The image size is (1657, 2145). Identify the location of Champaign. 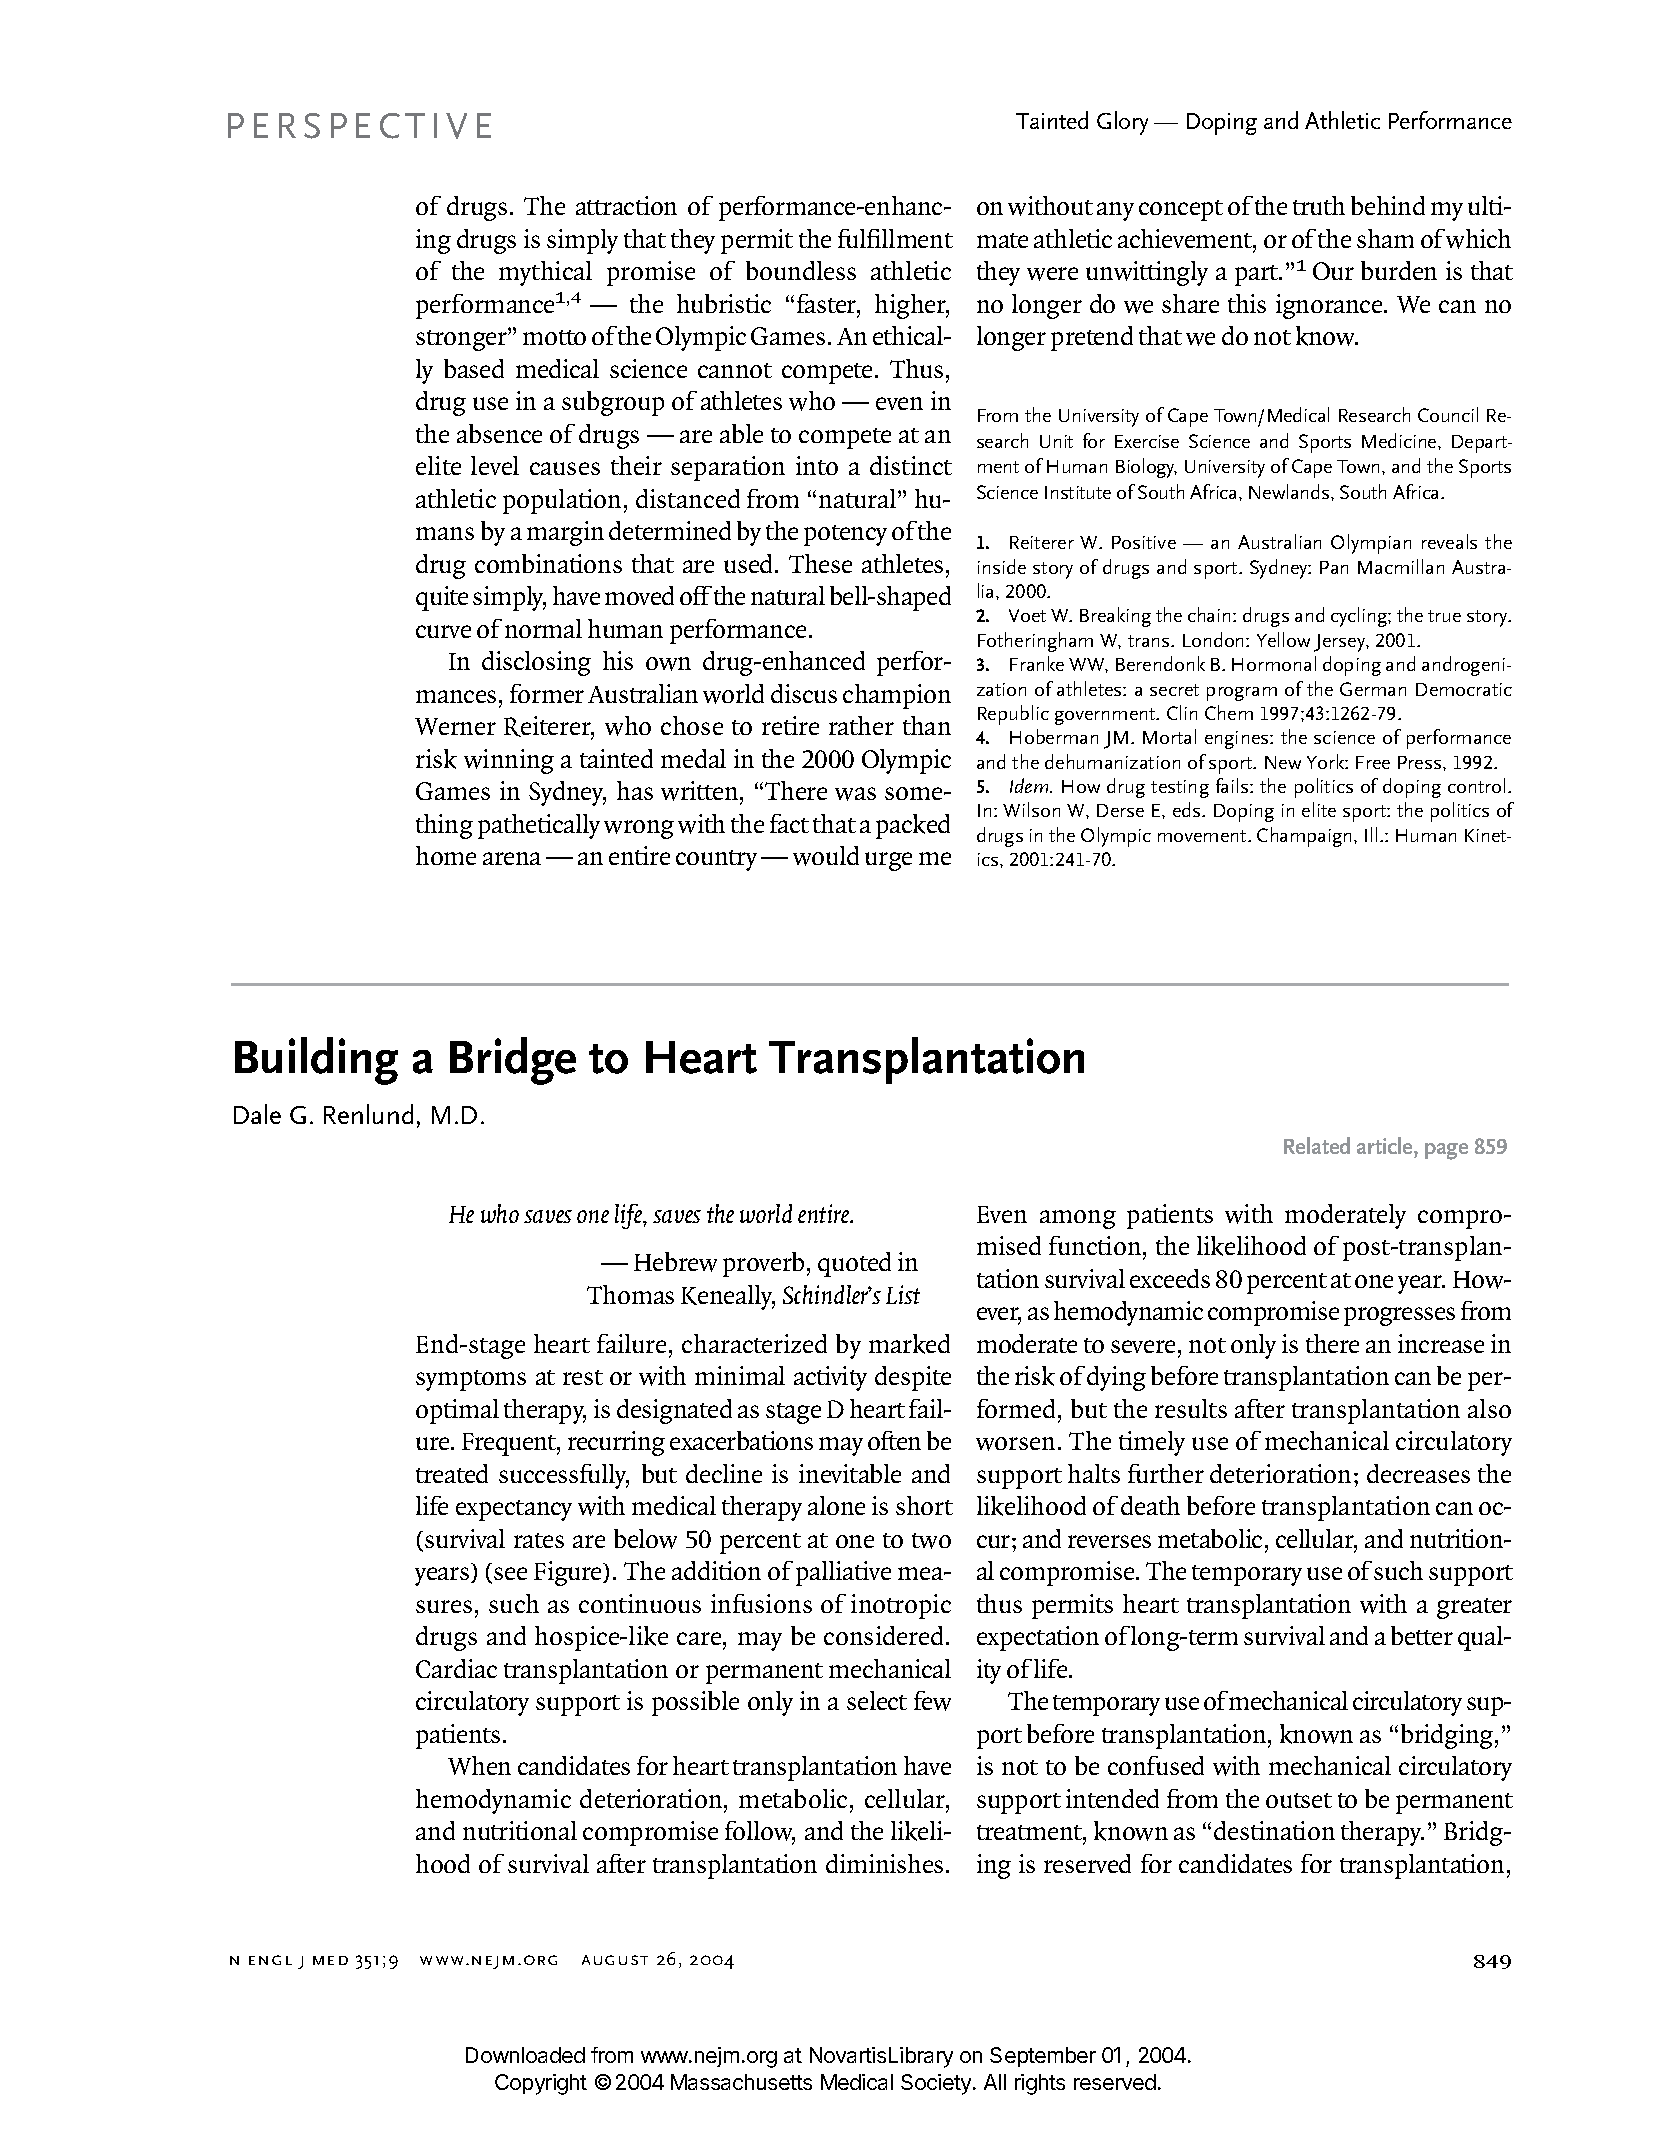
(1306, 837).
